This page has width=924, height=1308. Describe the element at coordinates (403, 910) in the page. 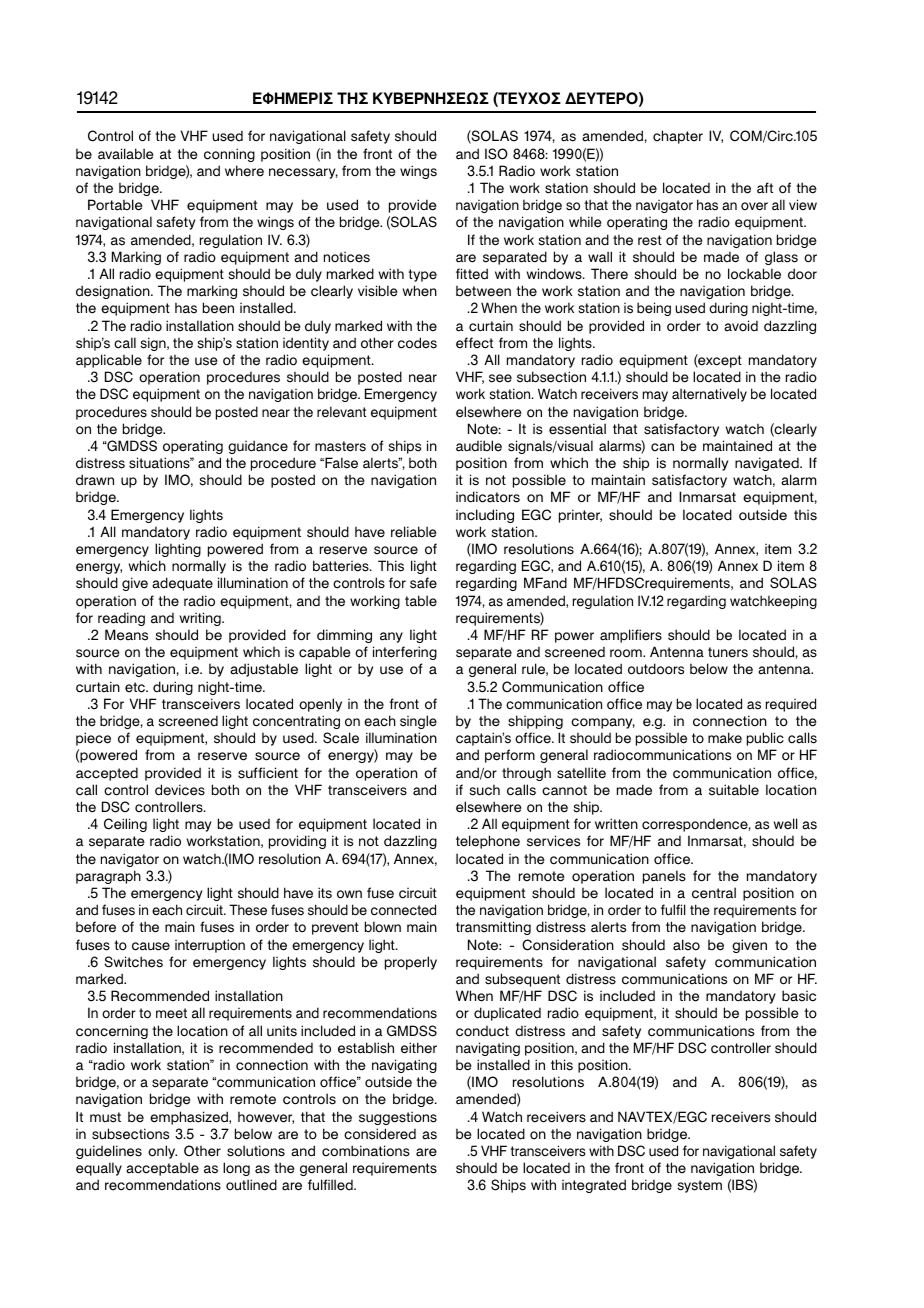

I see `connected` at that location.
